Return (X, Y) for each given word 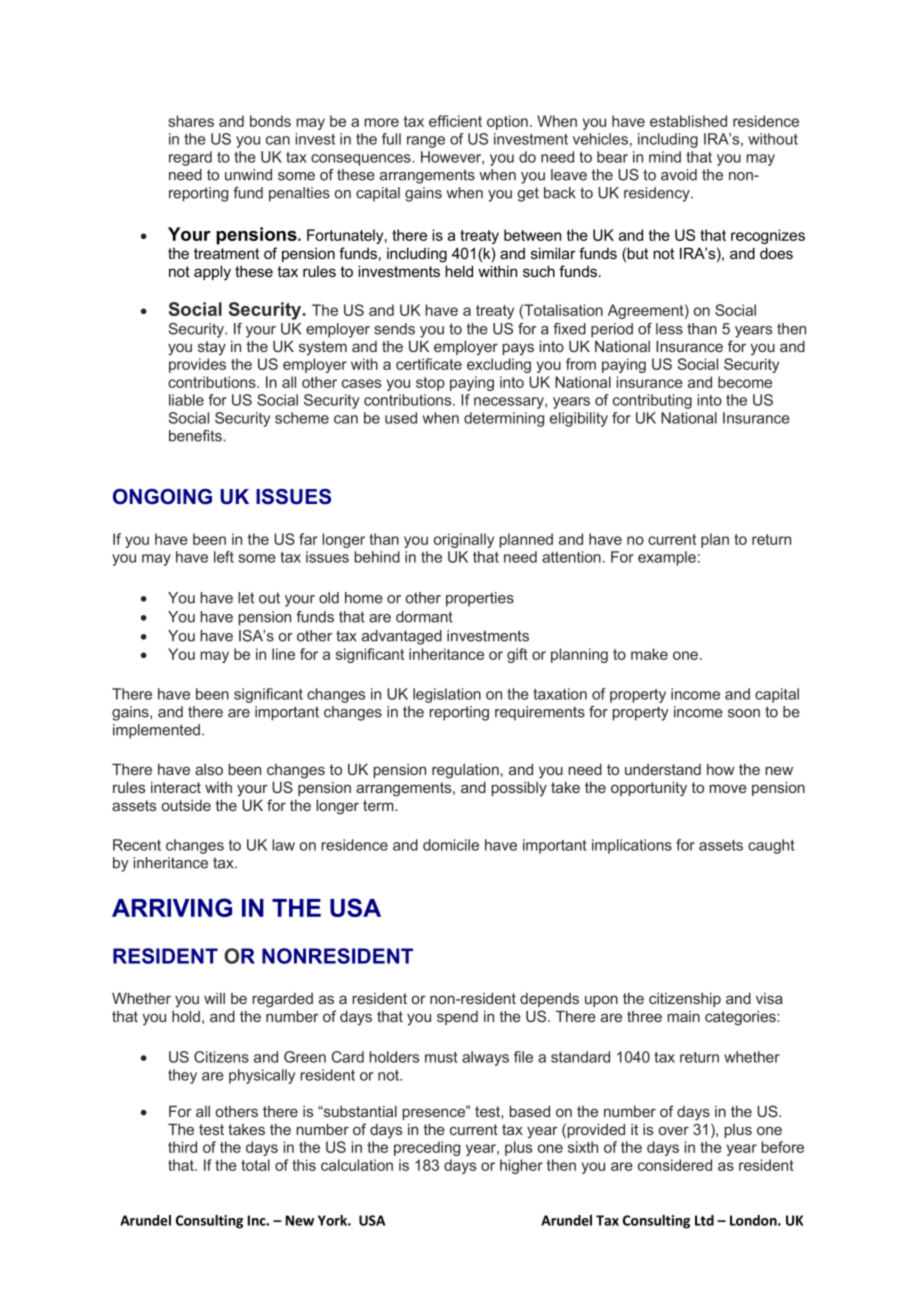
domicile (451, 845)
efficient (455, 121)
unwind (248, 175)
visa (769, 998)
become (745, 382)
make (649, 654)
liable (186, 400)
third (182, 1147)
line (283, 654)
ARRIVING (172, 907)
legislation (447, 695)
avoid (679, 175)
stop (430, 384)
